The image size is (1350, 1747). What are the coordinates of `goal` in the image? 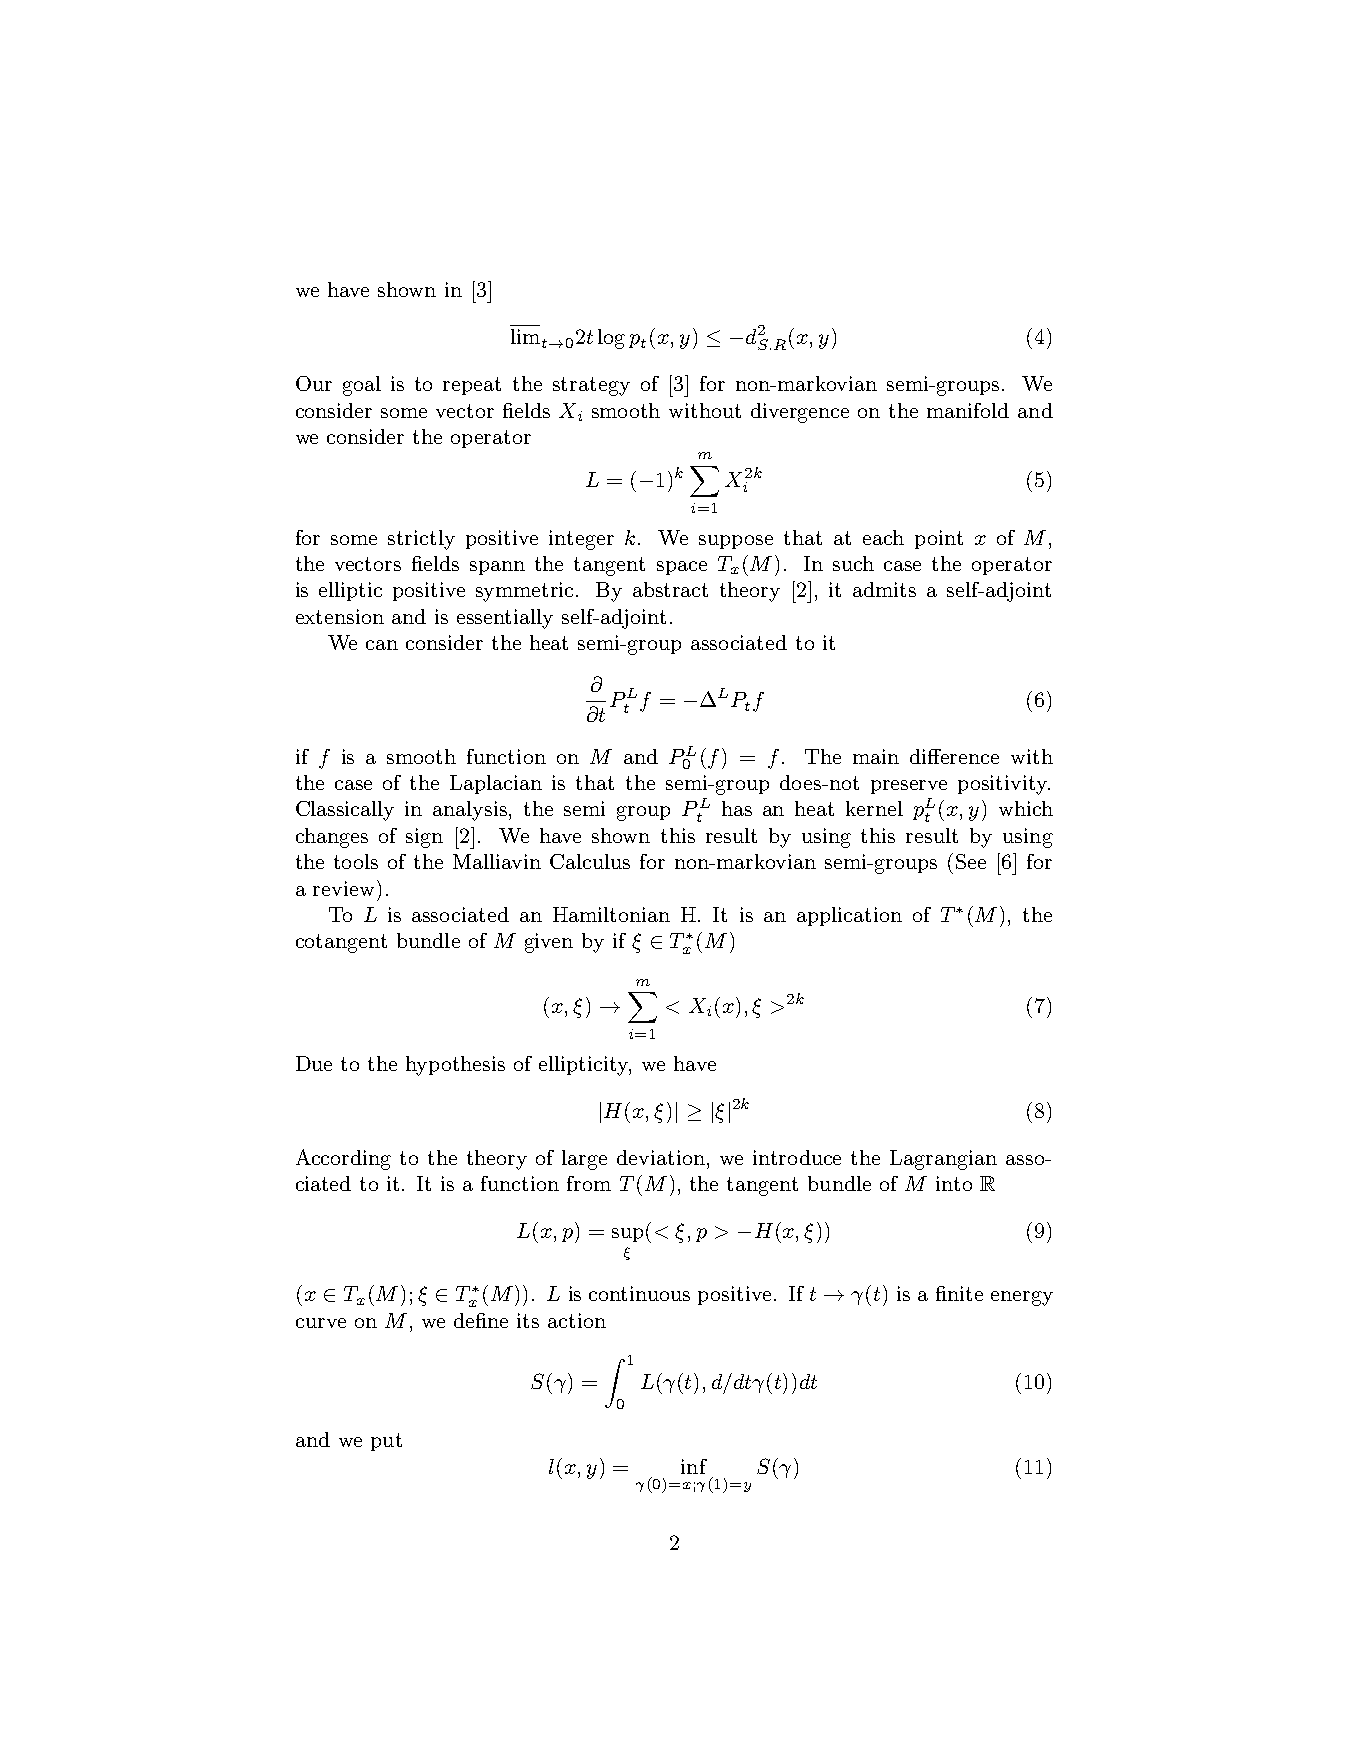 It's located at (362, 386).
